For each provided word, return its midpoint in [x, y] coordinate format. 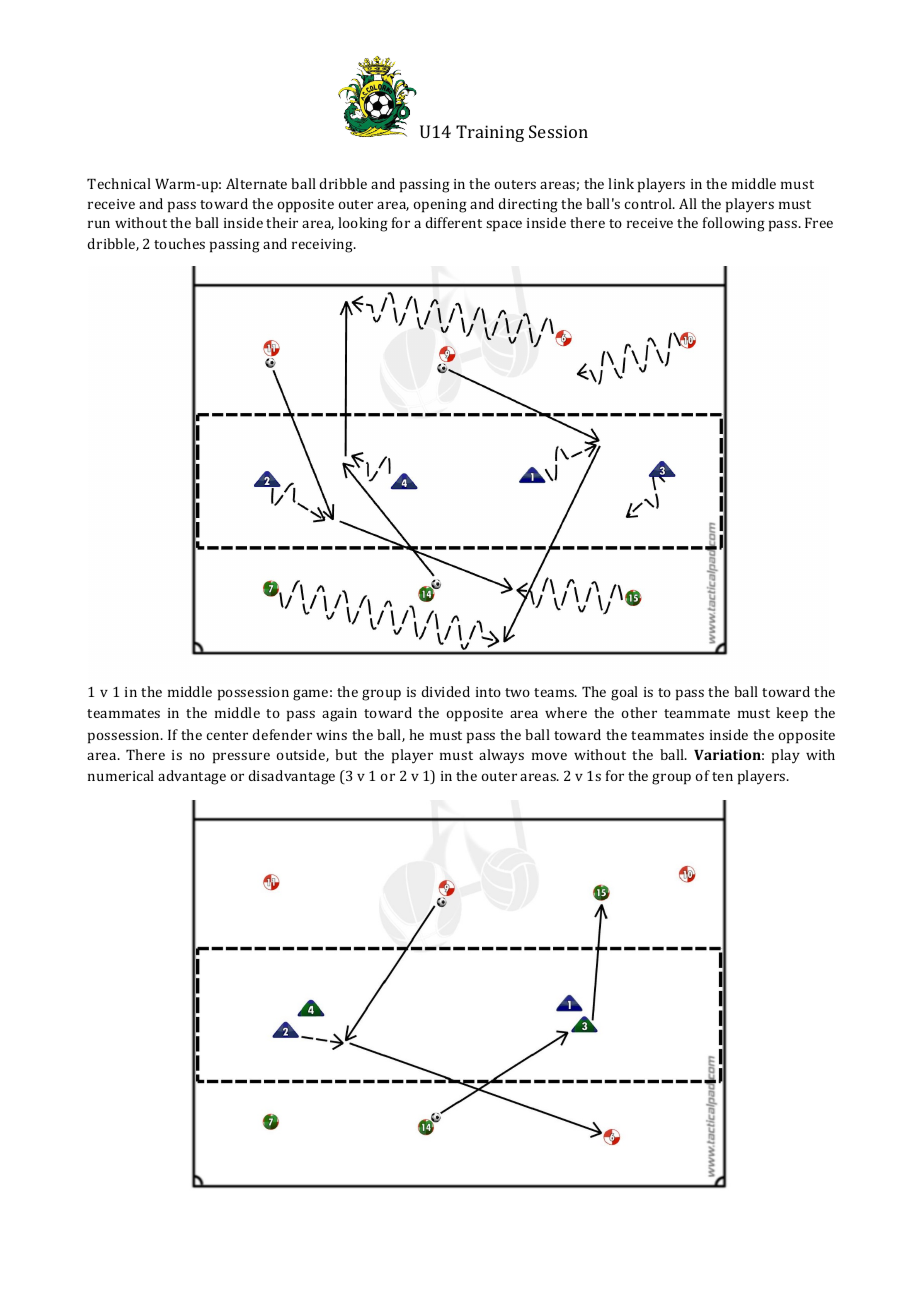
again [339, 715]
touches [179, 243]
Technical [119, 183]
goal [624, 693]
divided [445, 691]
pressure [241, 758]
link [621, 183]
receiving [323, 246]
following [734, 224]
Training [490, 133]
